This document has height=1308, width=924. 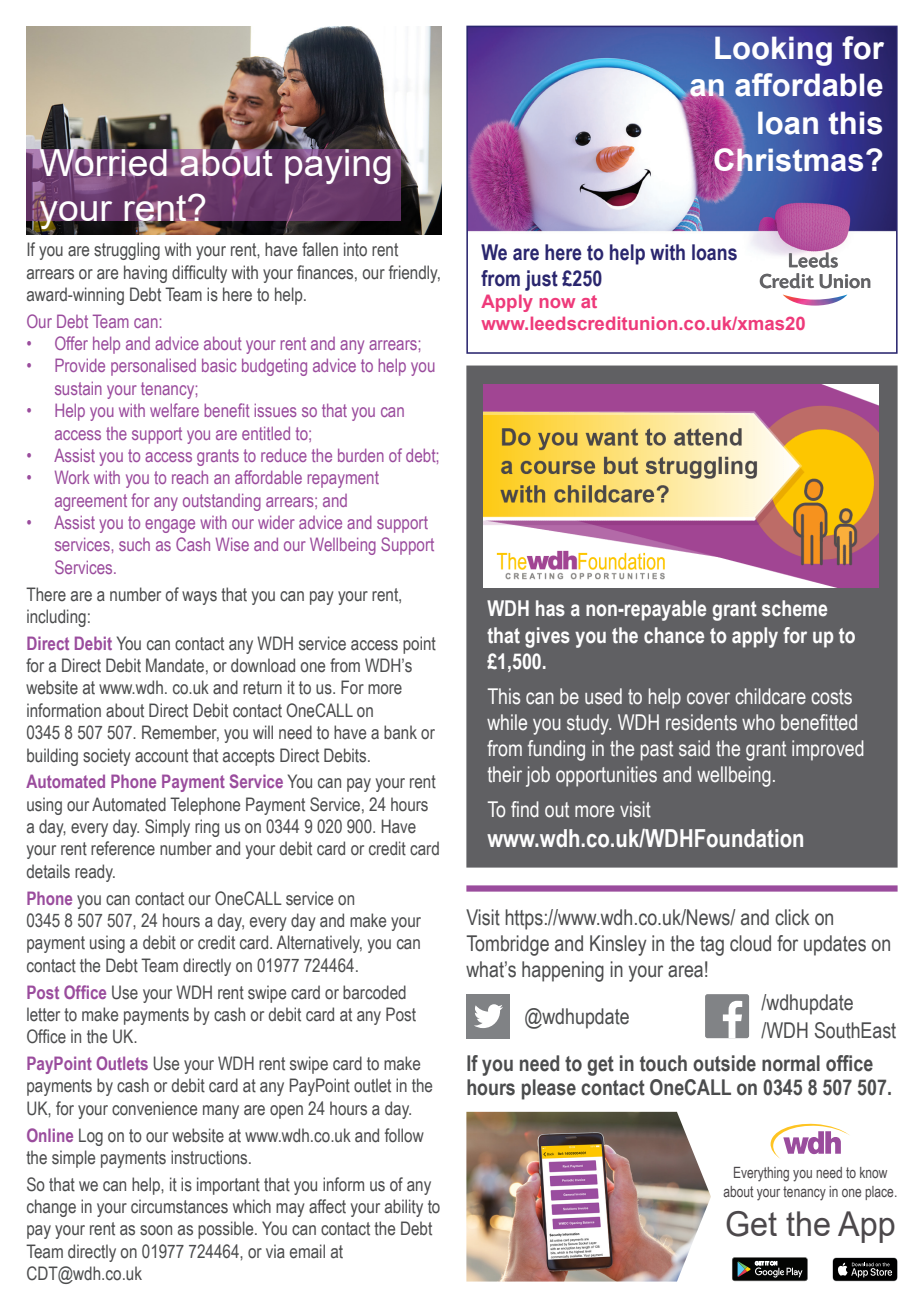 I want to click on scheme, so click(x=794, y=608).
